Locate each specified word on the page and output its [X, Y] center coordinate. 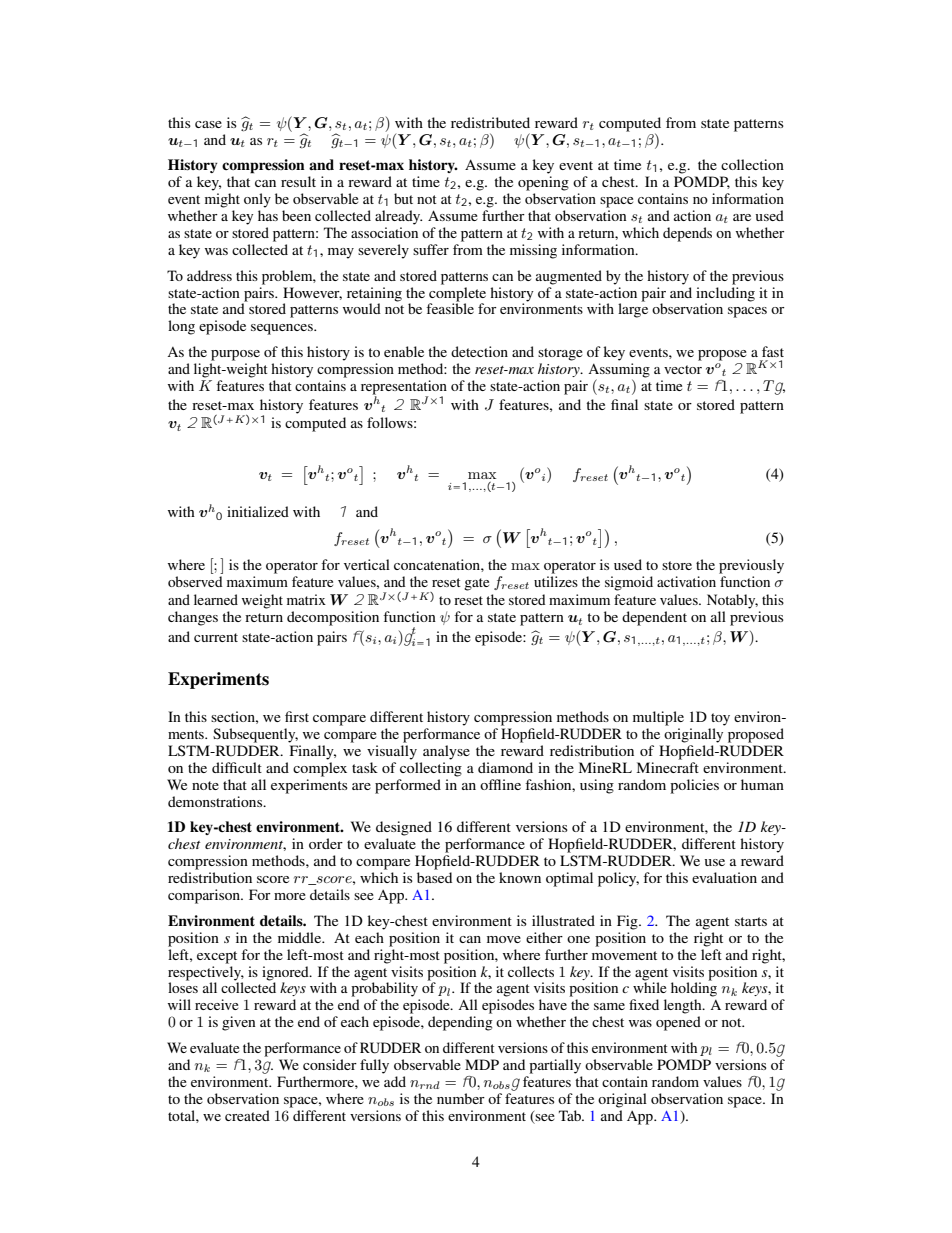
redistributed [490, 122]
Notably [732, 601]
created [247, 1115]
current [216, 637]
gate [476, 584]
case [208, 124]
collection [752, 164]
